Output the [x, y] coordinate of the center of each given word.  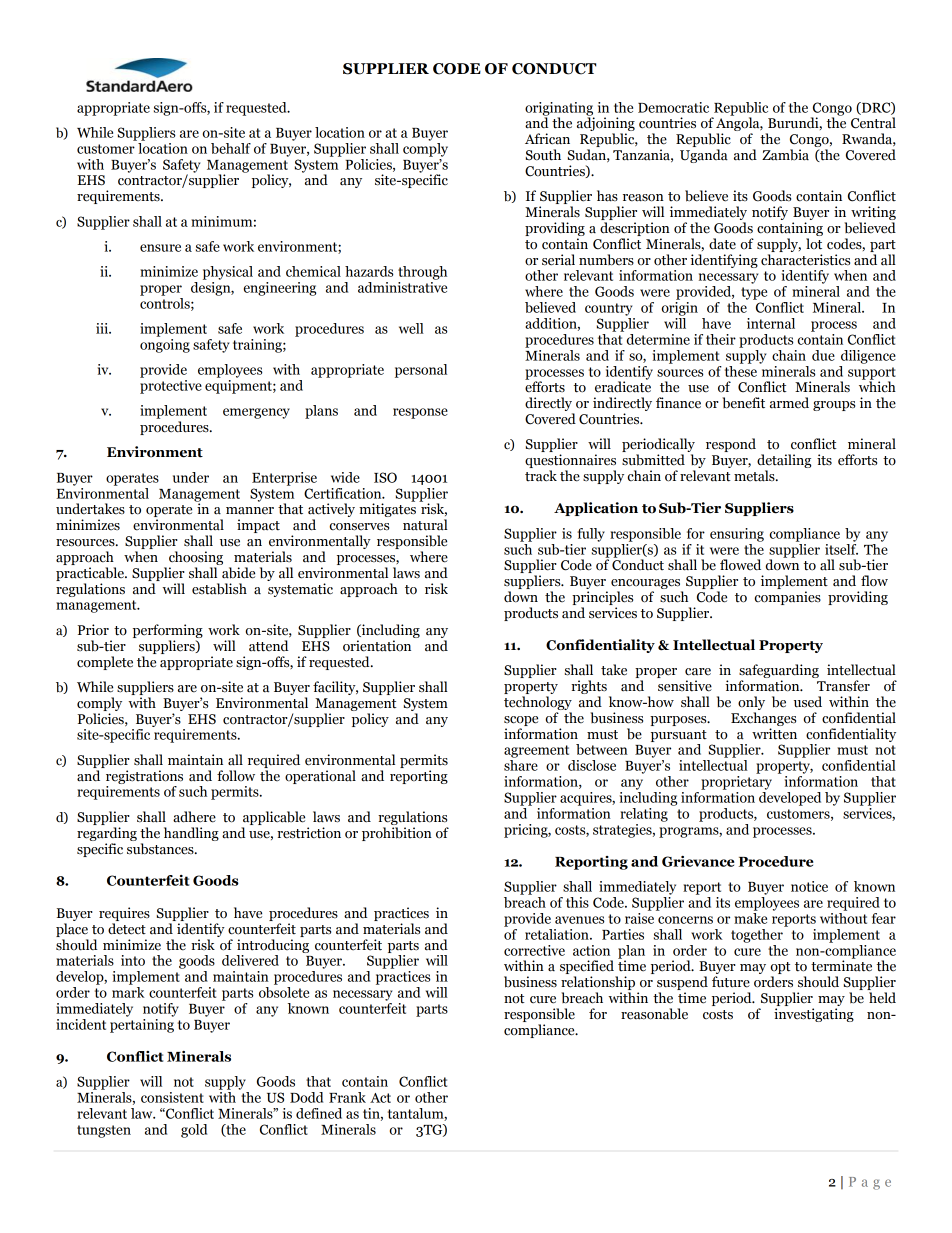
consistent [172, 1097]
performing [168, 631]
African [547, 139]
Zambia [785, 155]
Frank [347, 1097]
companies [788, 598]
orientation [377, 646]
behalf [231, 148]
